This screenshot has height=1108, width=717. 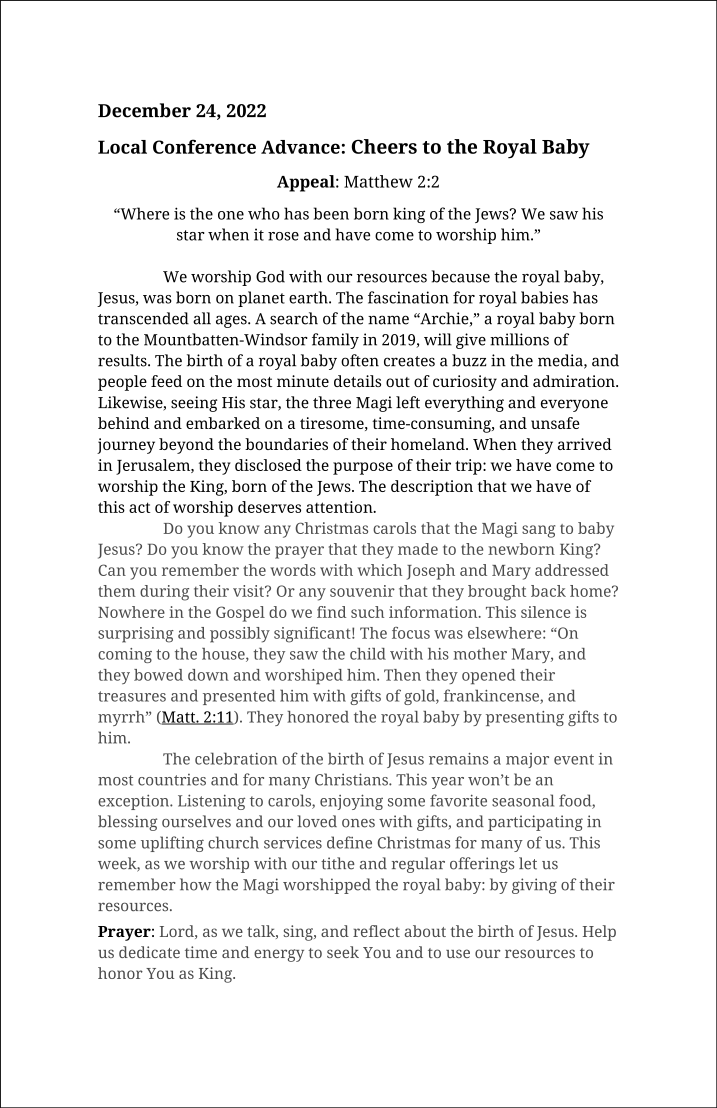 I want to click on dedicate, so click(x=149, y=952).
